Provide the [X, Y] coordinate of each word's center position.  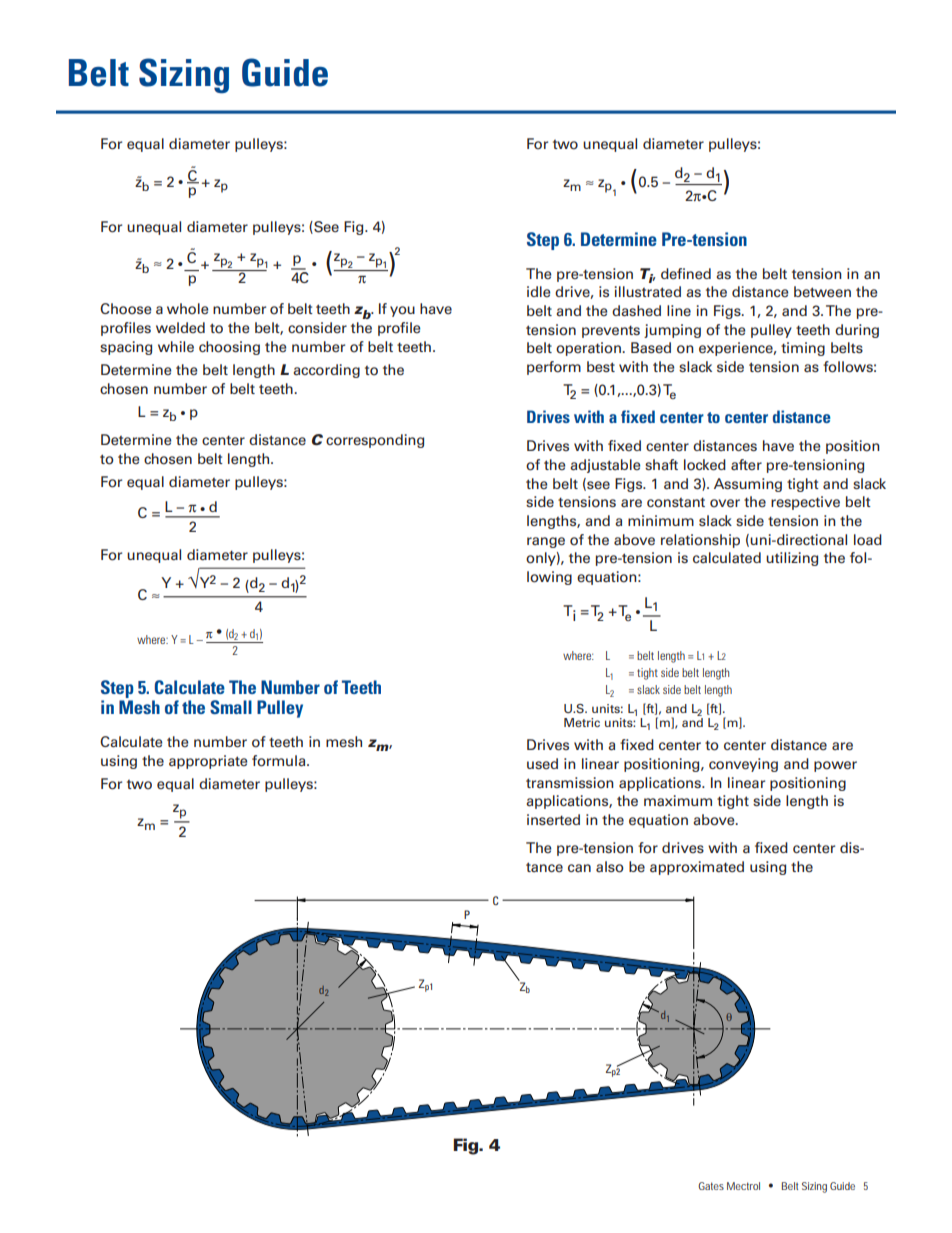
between [822, 291]
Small [231, 707]
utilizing [792, 559]
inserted [553, 819]
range [546, 542]
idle [539, 291]
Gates [711, 1186]
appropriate [208, 762]
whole [188, 309]
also [610, 867]
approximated [697, 868]
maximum [678, 800]
